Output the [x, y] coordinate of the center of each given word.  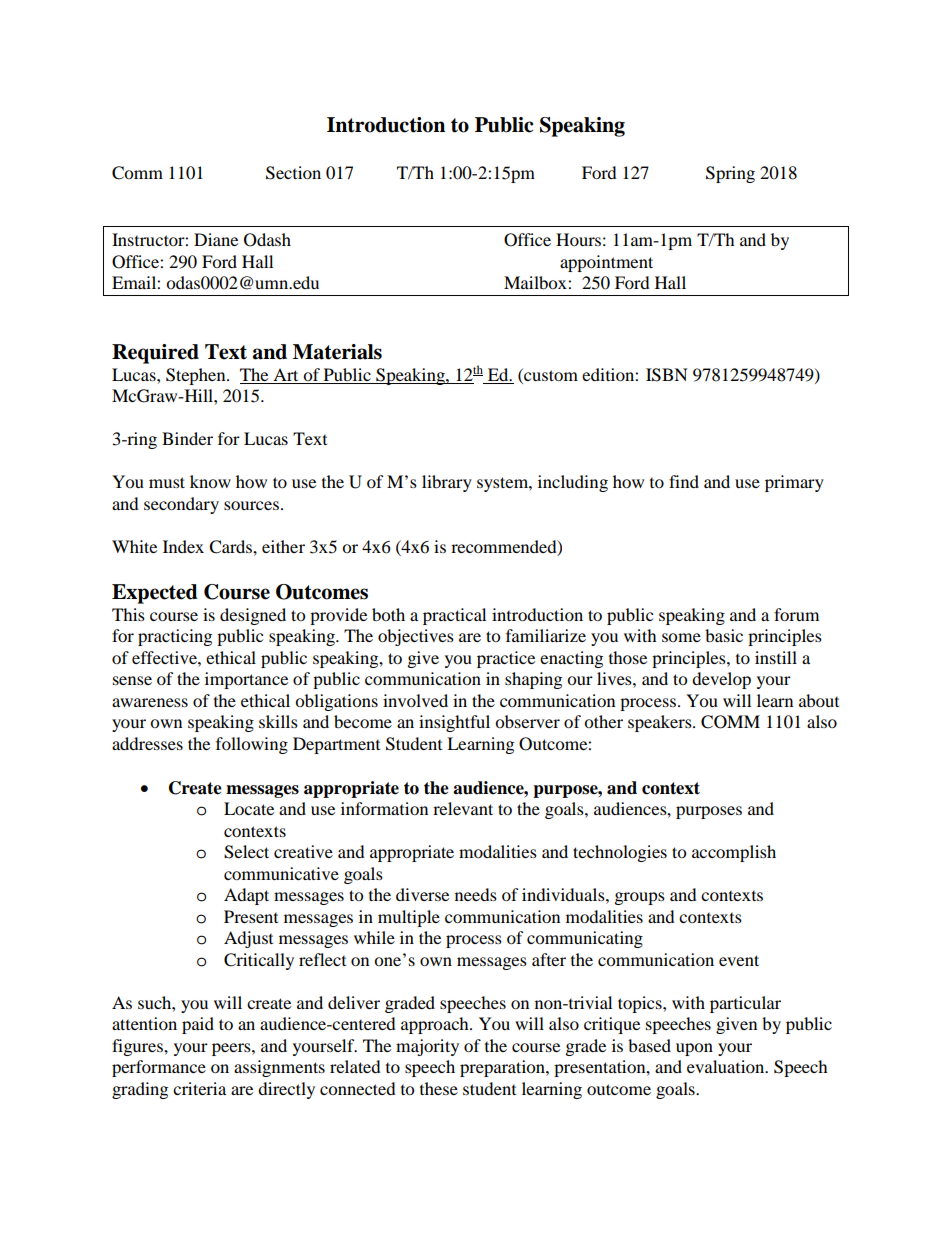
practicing [175, 637]
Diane [216, 239]
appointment [606, 263]
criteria [199, 1088]
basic [724, 635]
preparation [503, 1068]
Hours [578, 239]
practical [454, 616]
